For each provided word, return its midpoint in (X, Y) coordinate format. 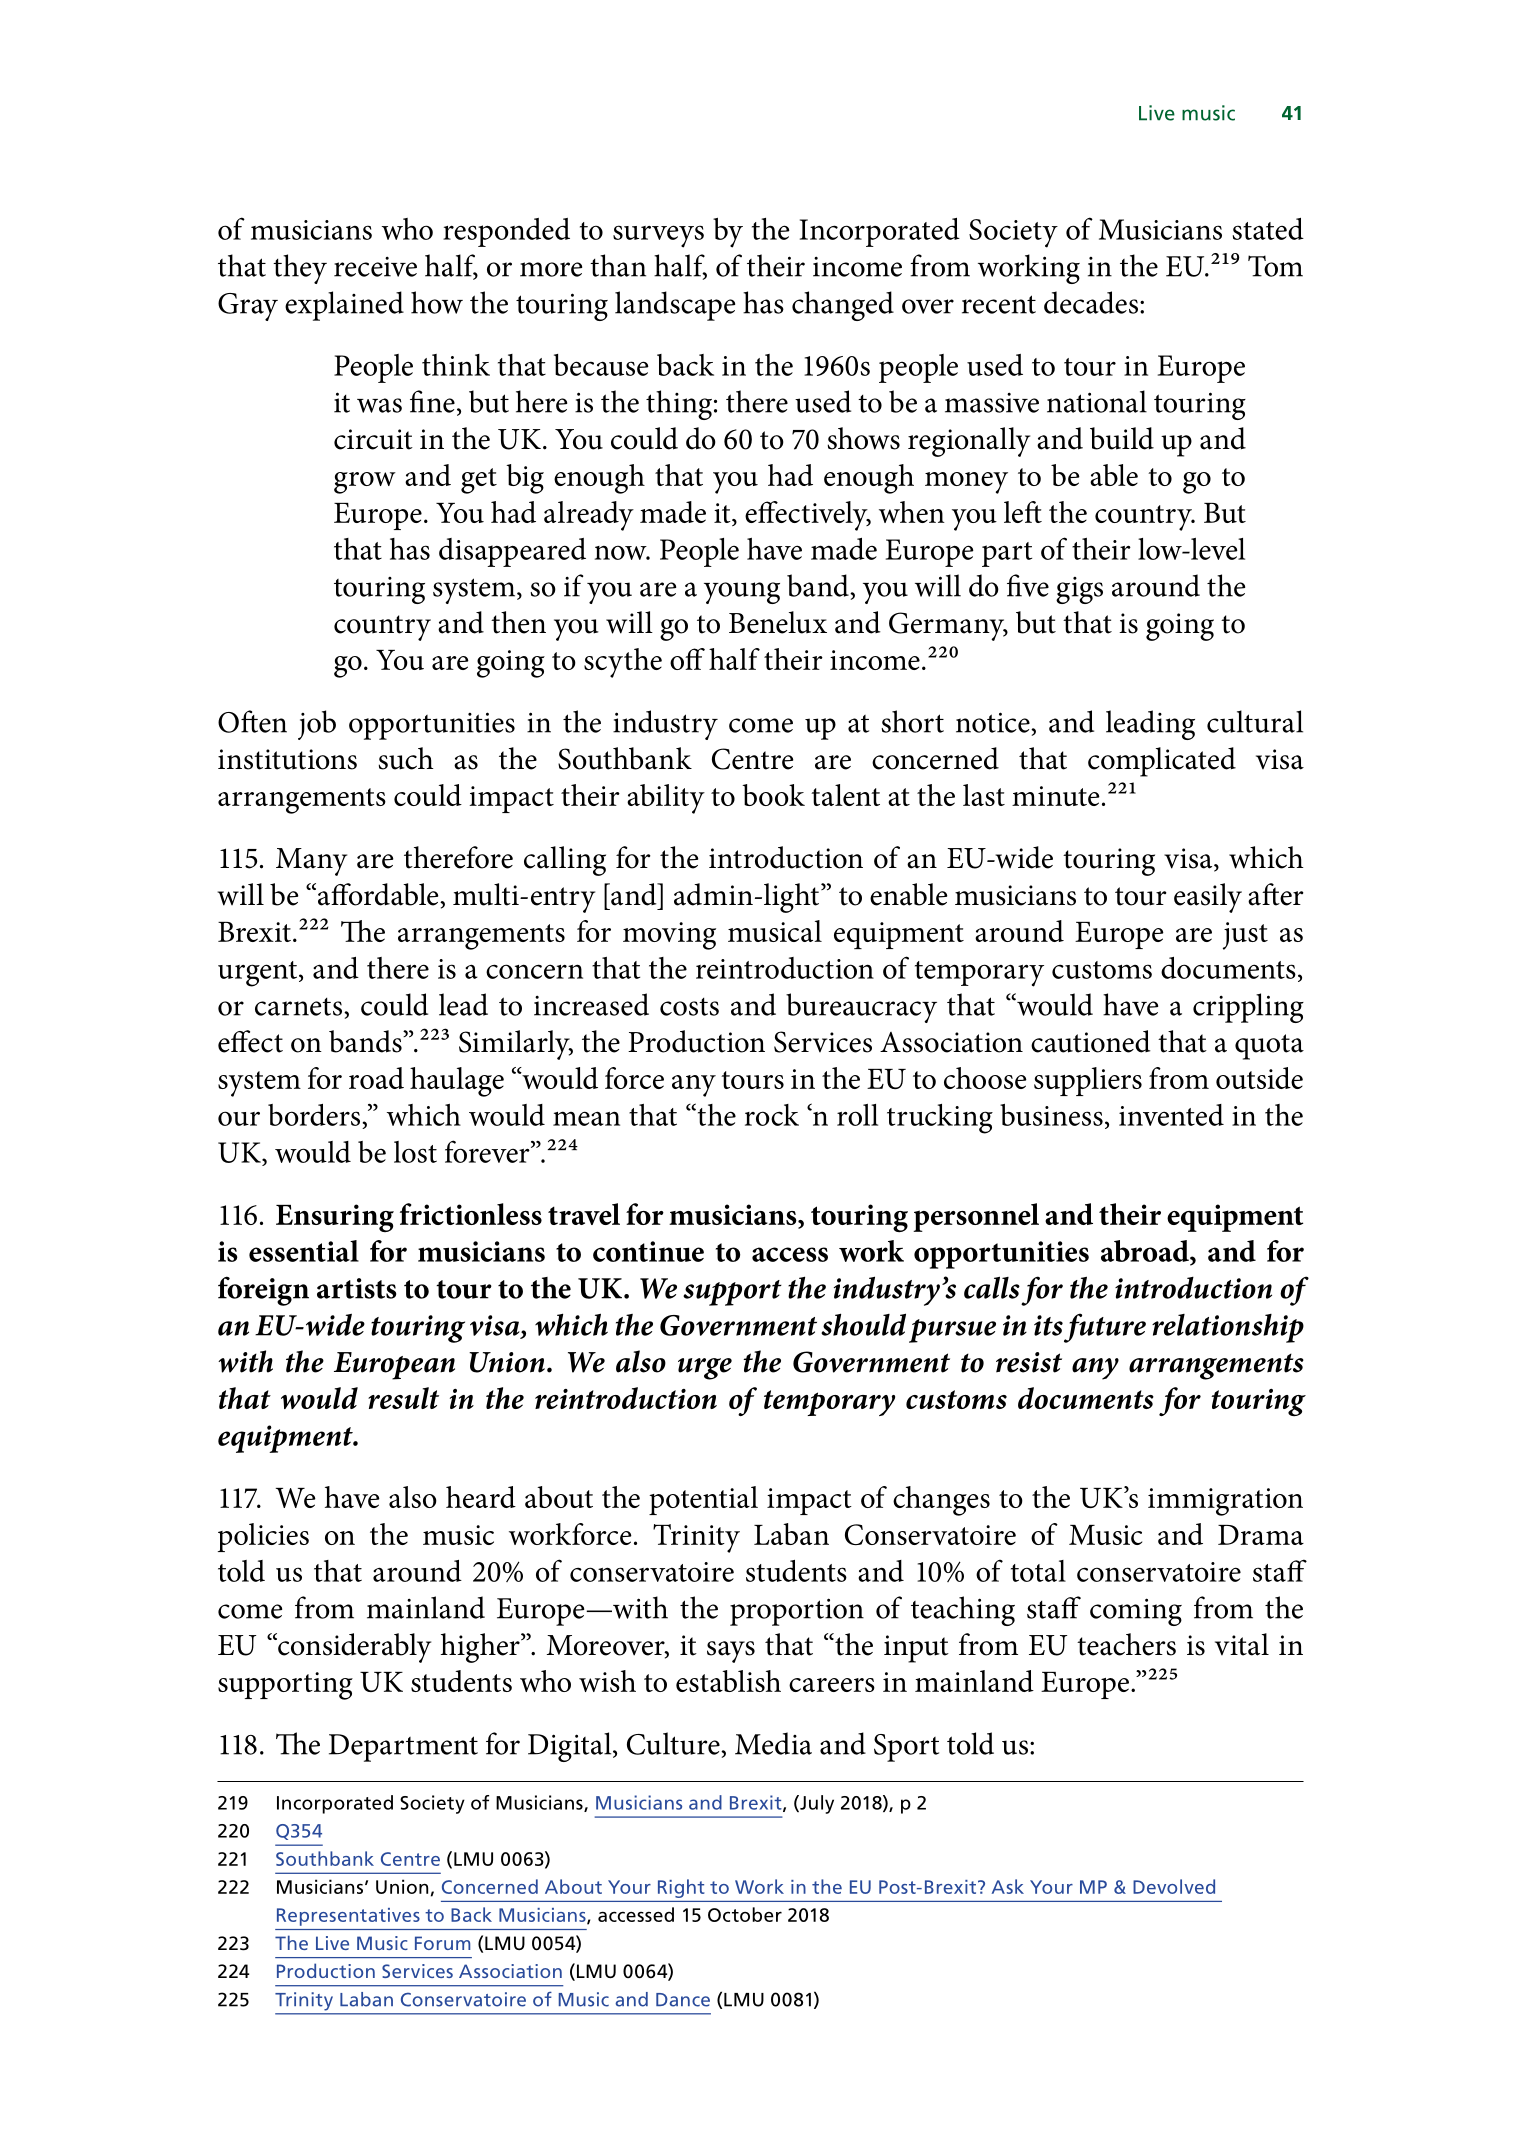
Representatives (348, 1917)
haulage (457, 1082)
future (1105, 1328)
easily (1208, 898)
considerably (353, 1648)
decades (1092, 302)
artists (356, 1288)
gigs (1079, 590)
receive (375, 266)
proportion (797, 1612)
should (863, 1324)
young (742, 593)
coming (1136, 1612)
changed (843, 306)
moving (669, 936)
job (317, 725)
